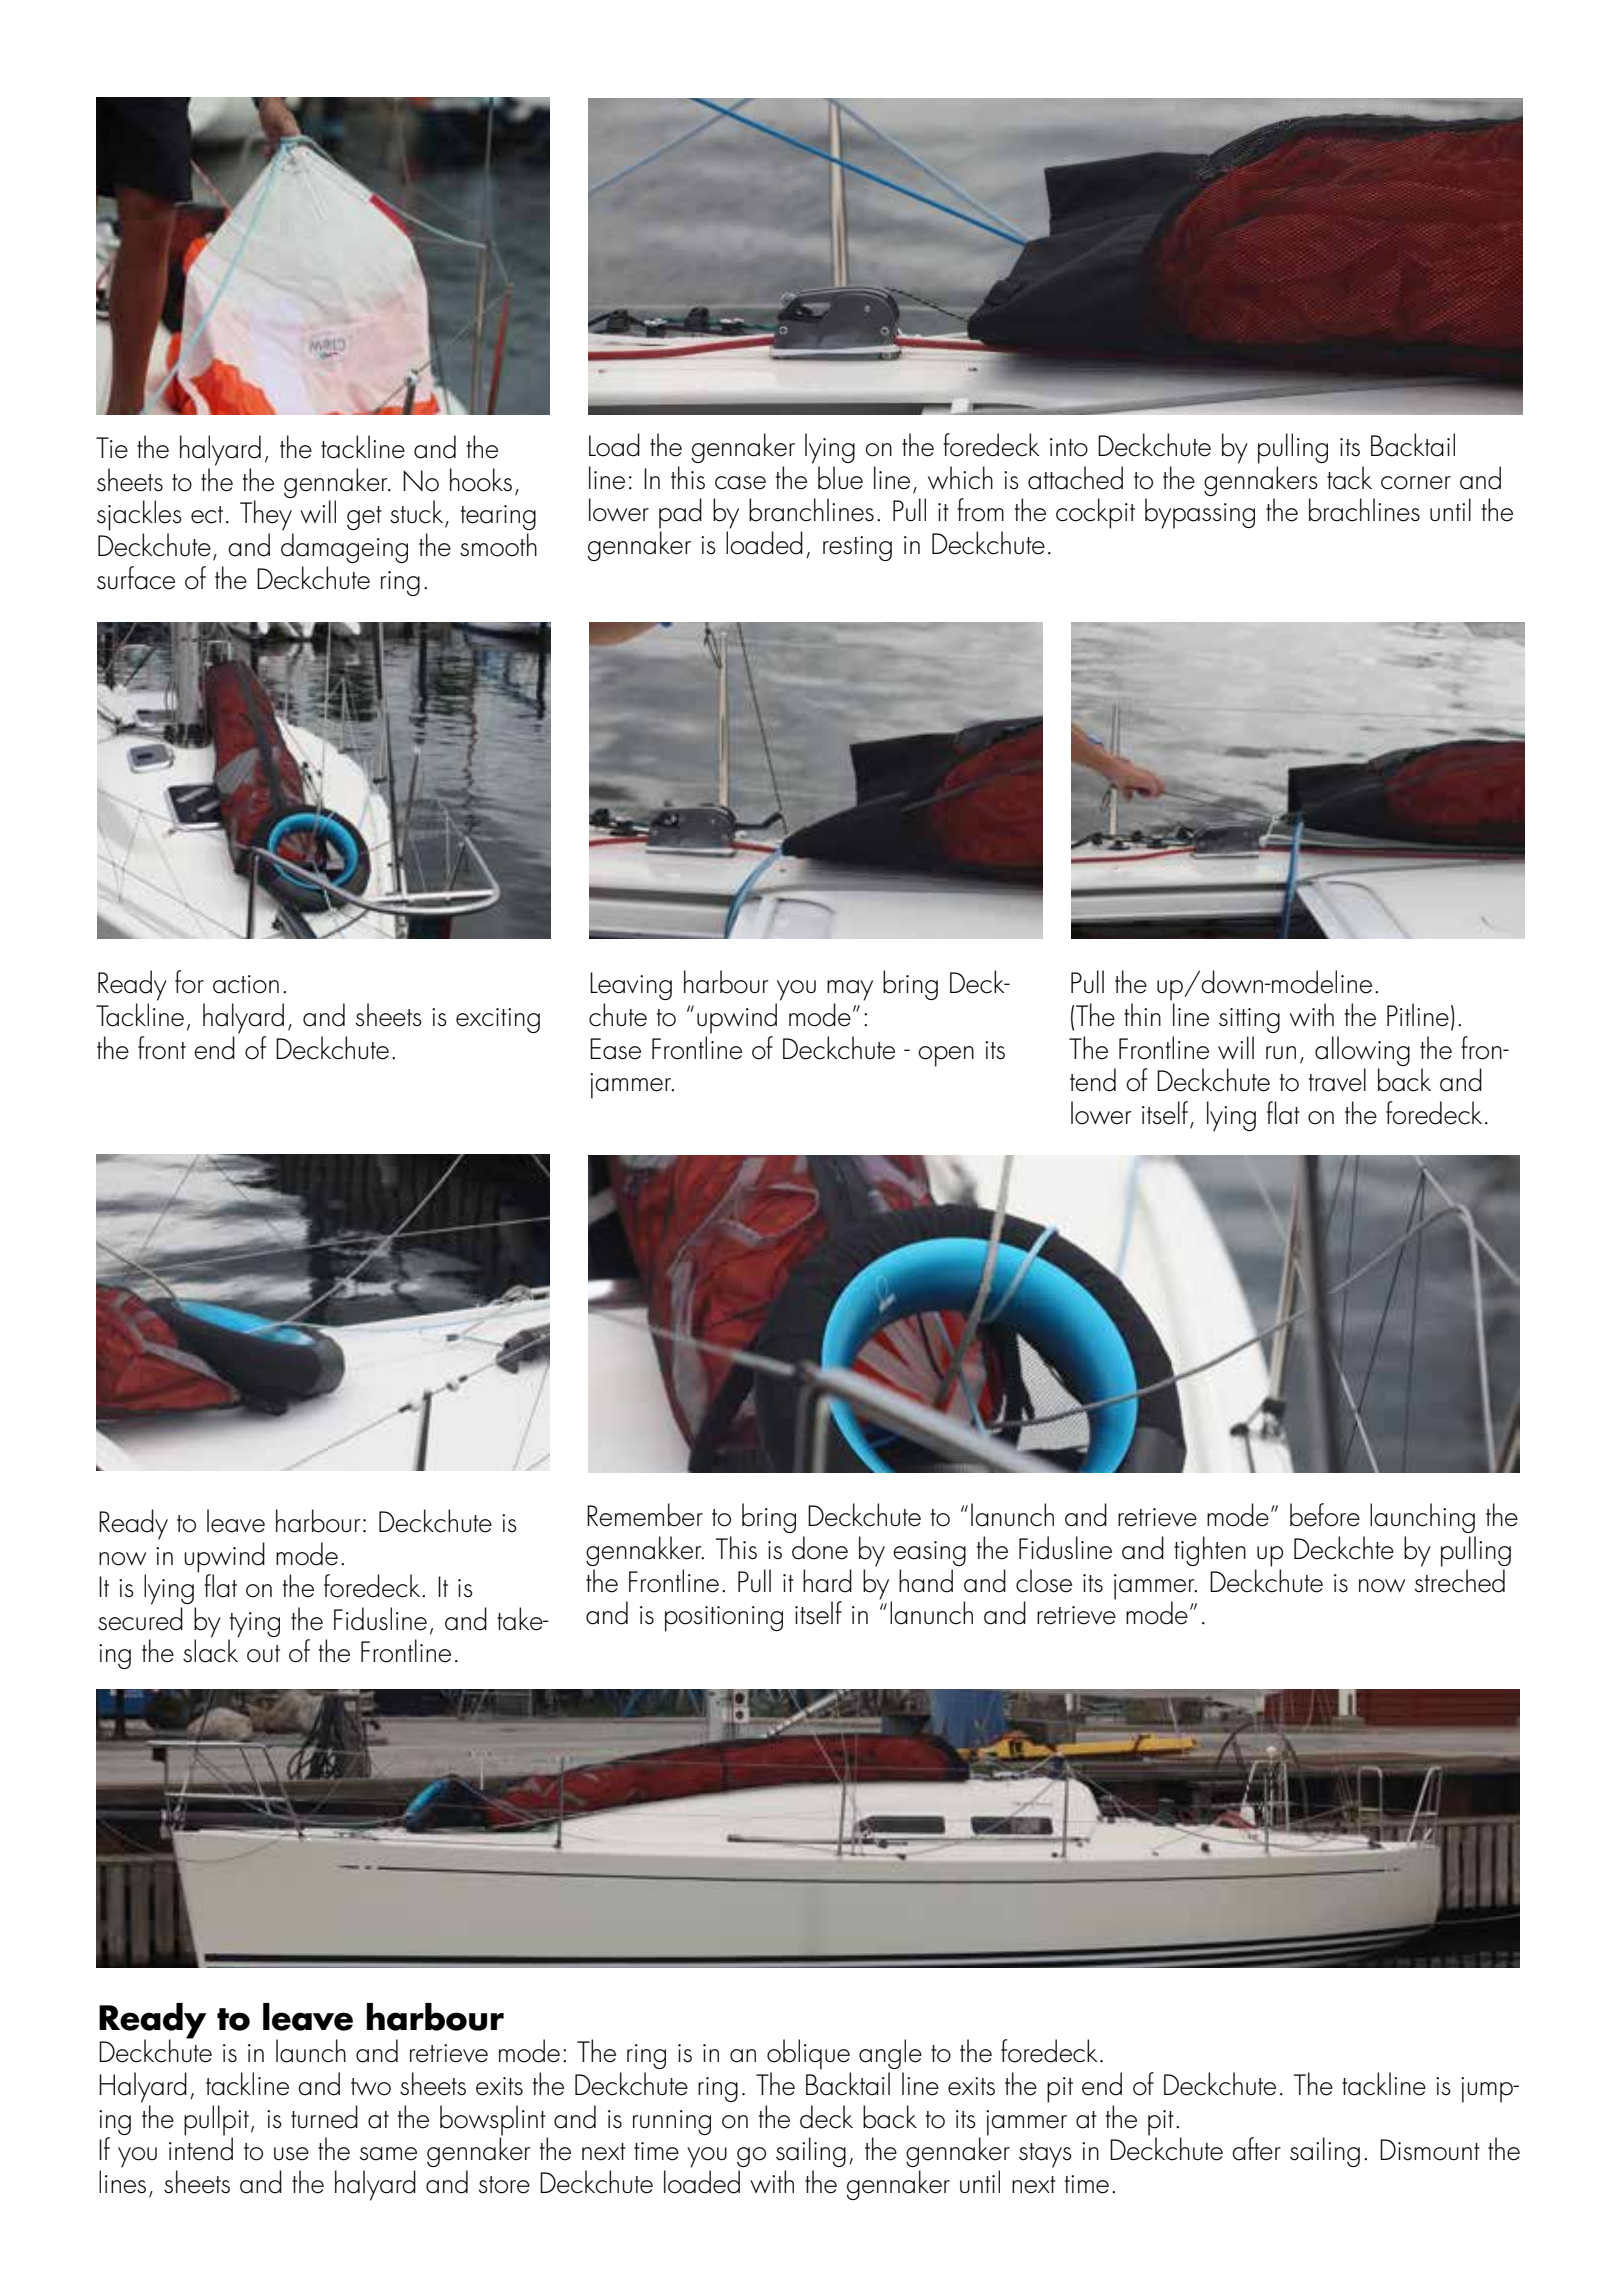  I want to click on use, so click(291, 2154).
